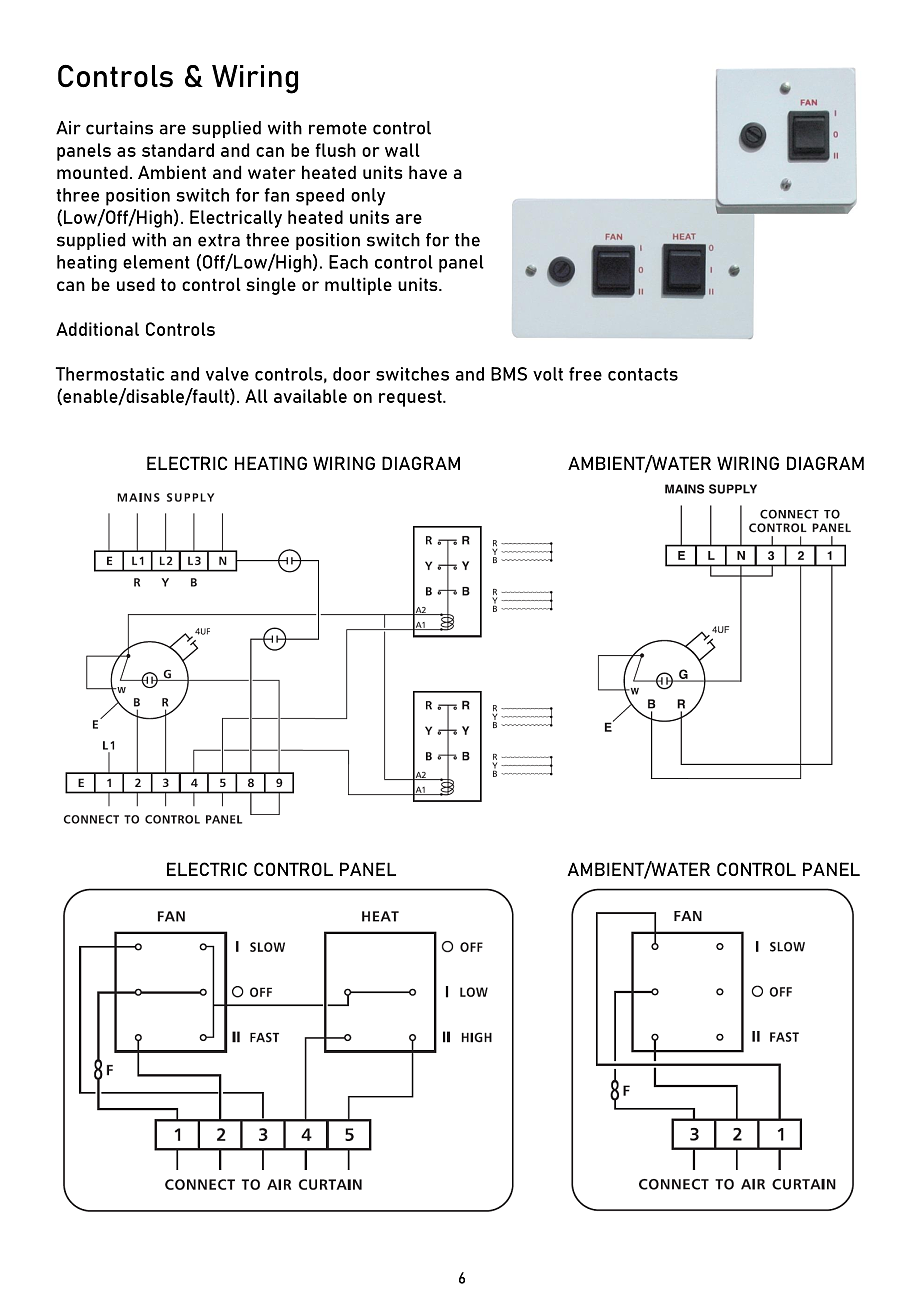 Image resolution: width=924 pixels, height=1308 pixels. Describe the element at coordinates (227, 374) in the screenshot. I see `valve` at that location.
